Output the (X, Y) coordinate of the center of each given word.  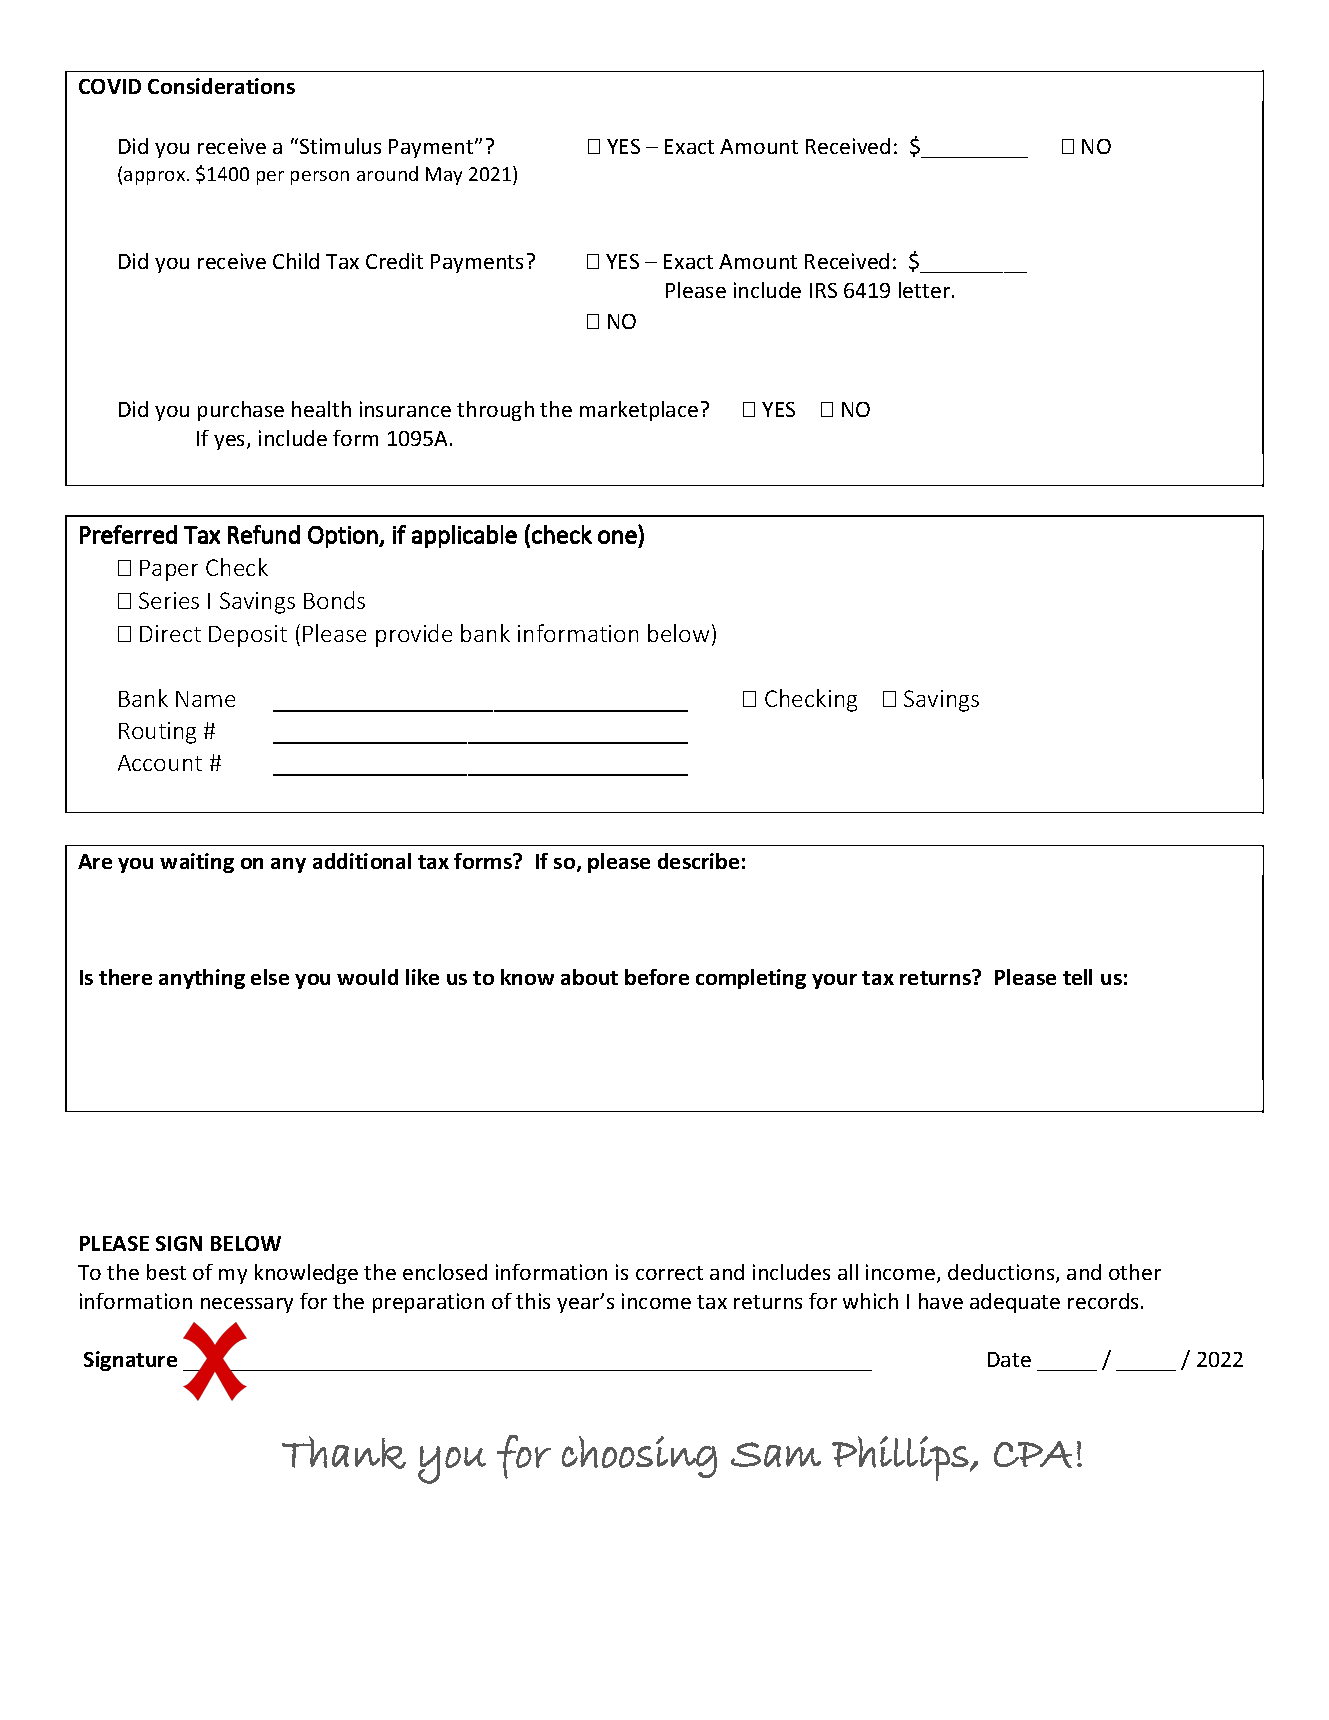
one (617, 537)
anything (202, 979)
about (589, 977)
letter (926, 290)
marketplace (639, 411)
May (444, 176)
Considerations (221, 86)
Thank (344, 1452)
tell (1077, 977)
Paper (169, 570)
